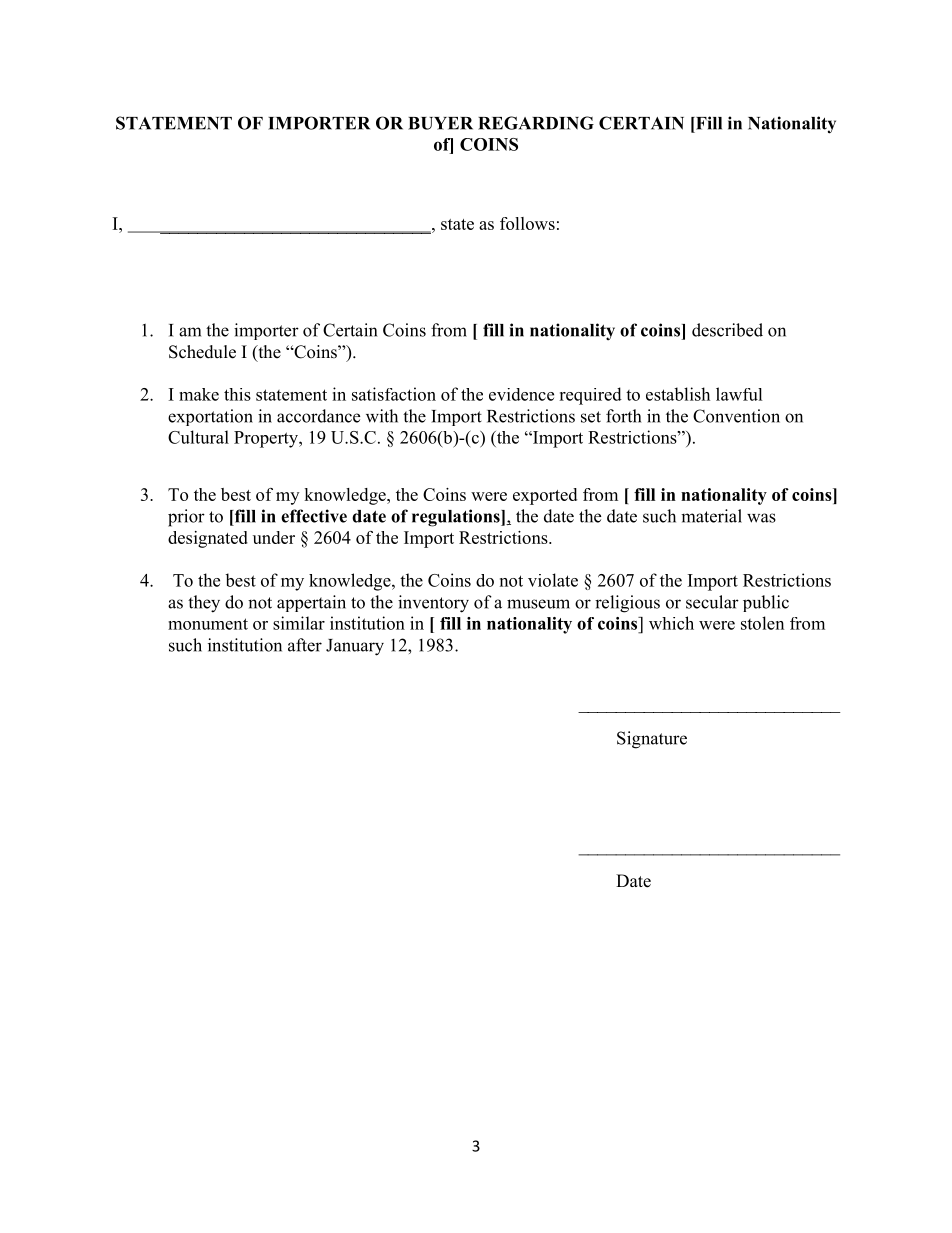 This document has width=952, height=1233. Describe the element at coordinates (527, 223) in the document. I see `follows` at that location.
